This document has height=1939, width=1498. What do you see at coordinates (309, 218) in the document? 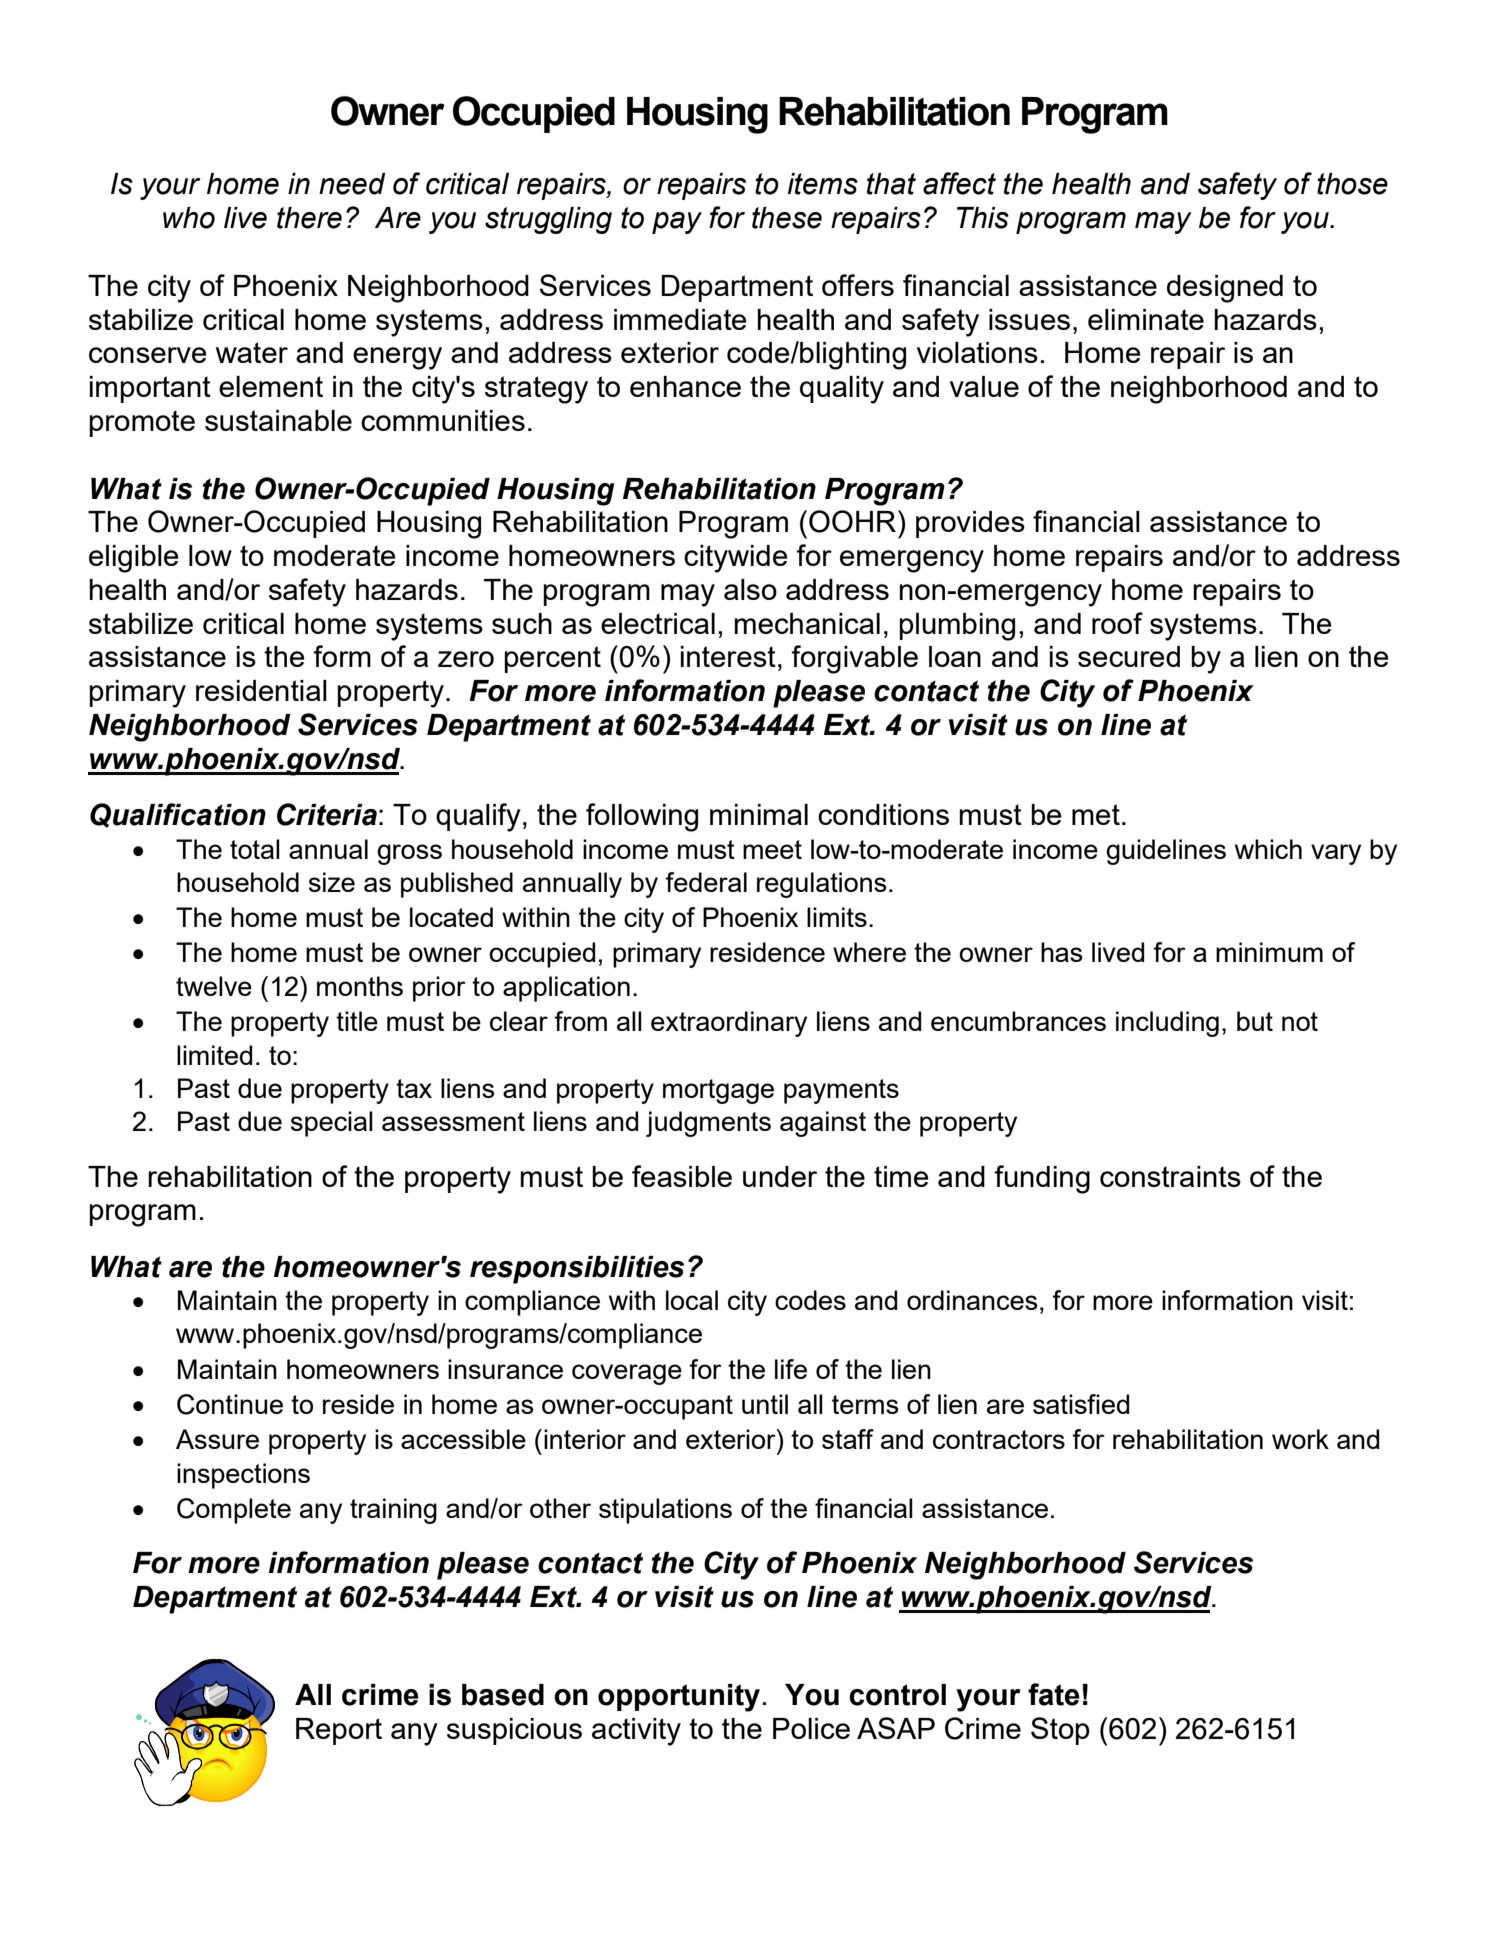
I see `there` at bounding box center [309, 218].
